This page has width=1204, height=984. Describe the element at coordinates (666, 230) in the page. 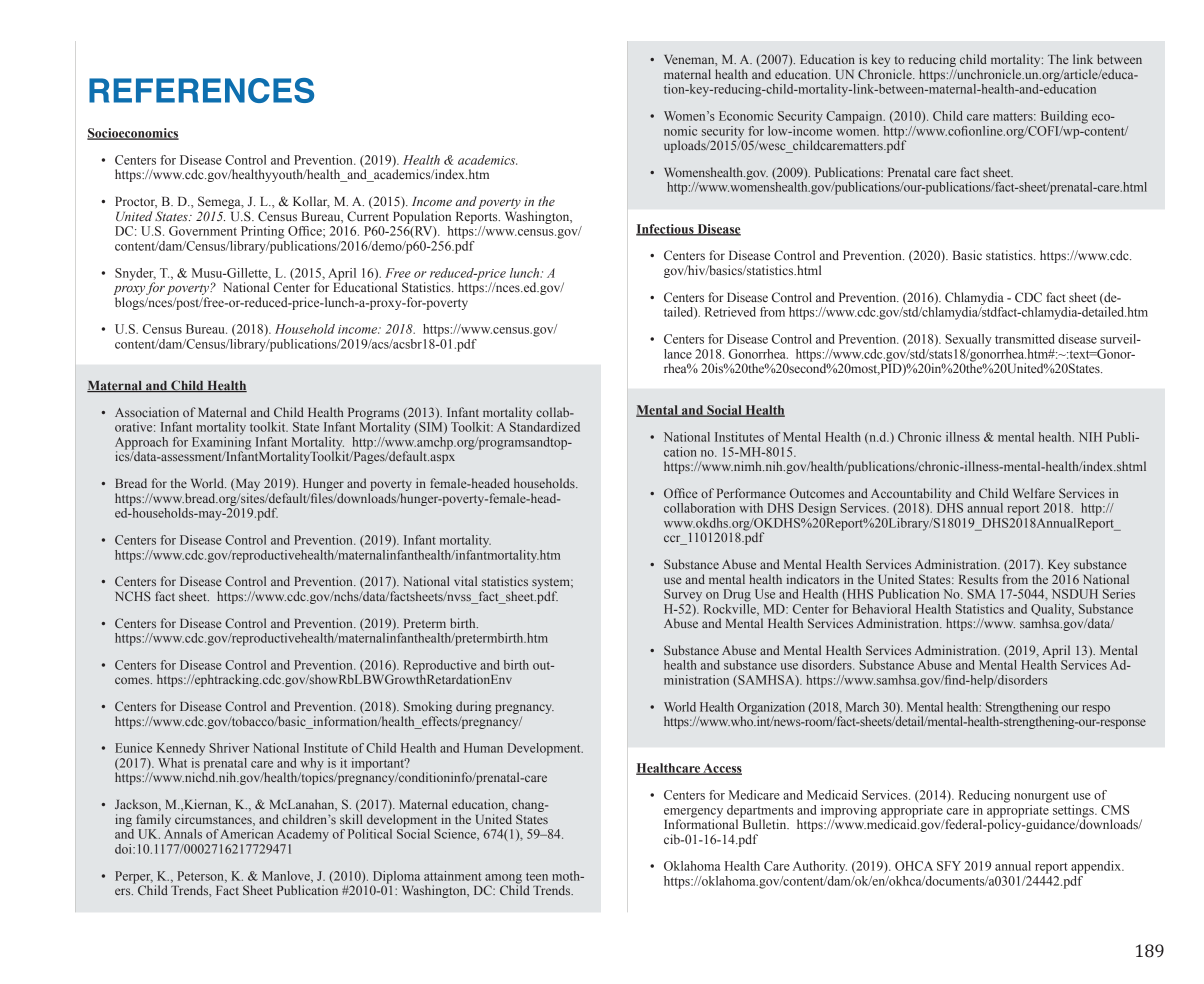

I see `Infectious` at that location.
